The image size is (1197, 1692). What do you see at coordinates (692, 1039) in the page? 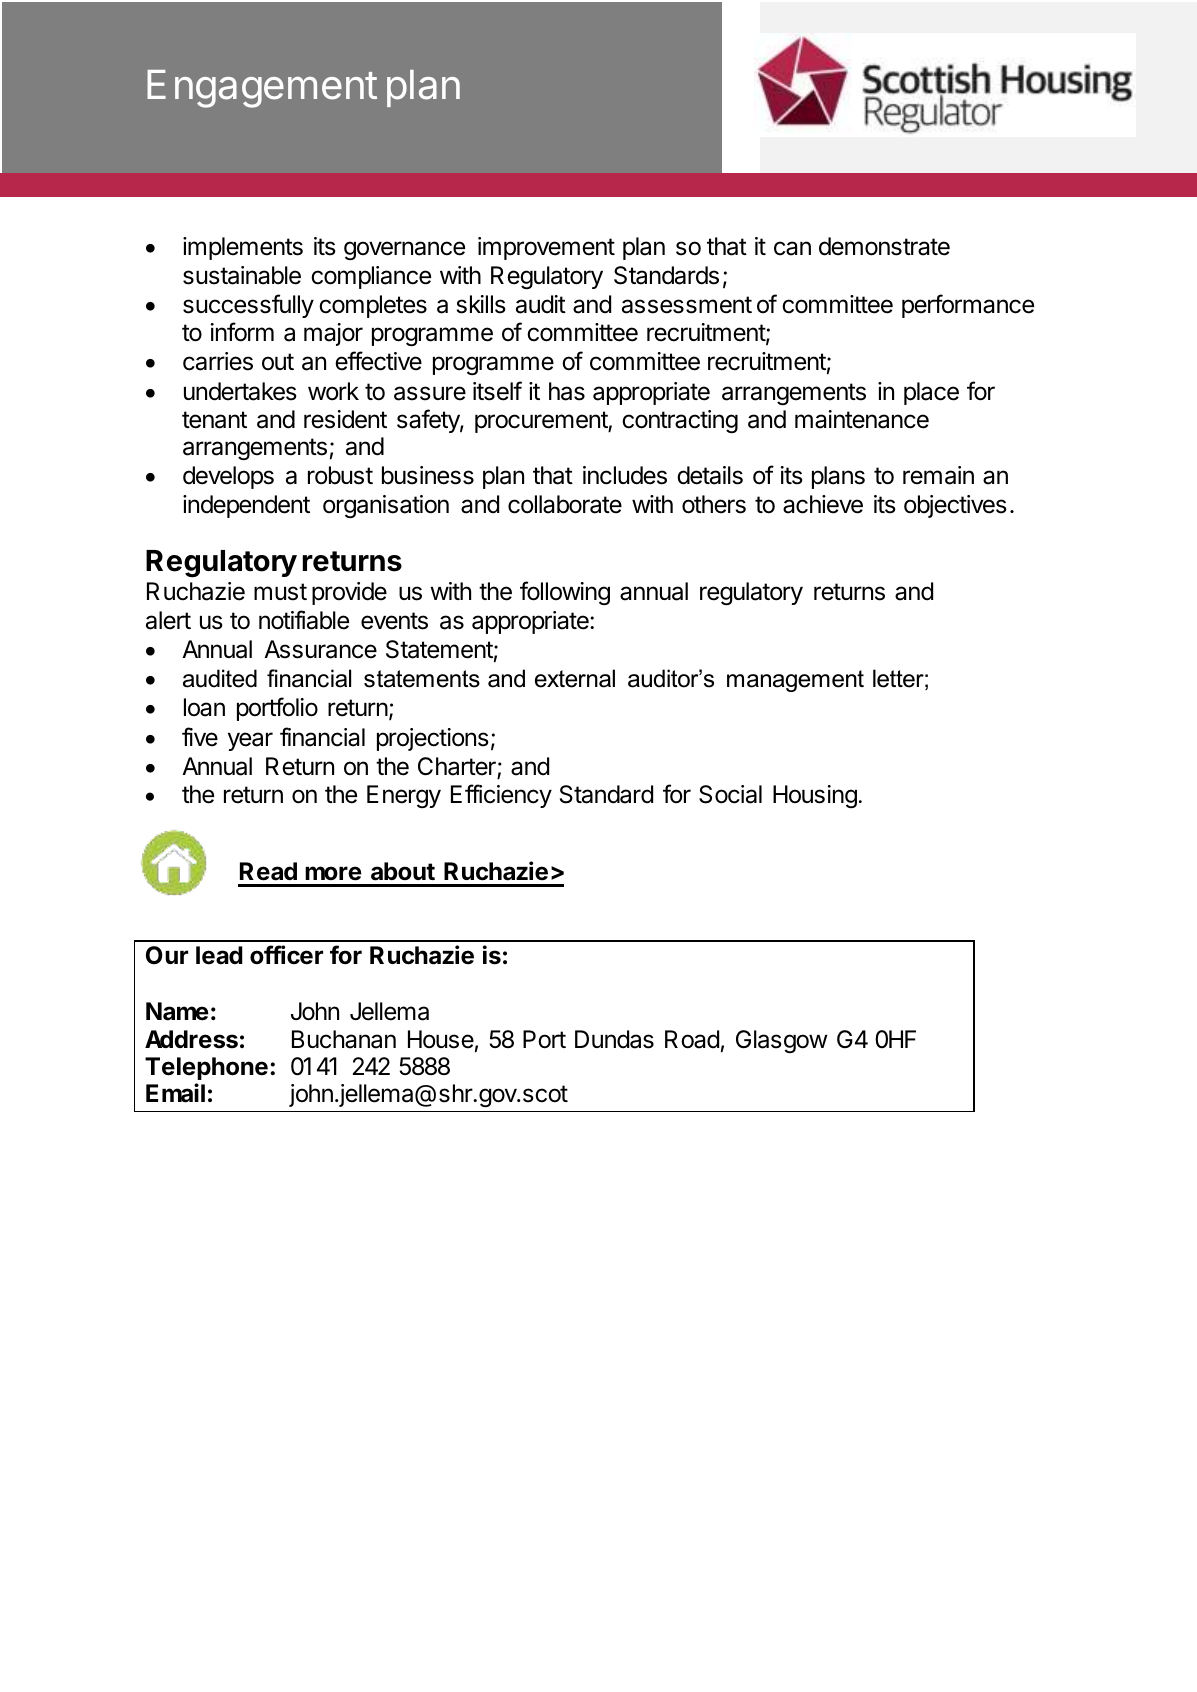
I see `Road` at bounding box center [692, 1039].
